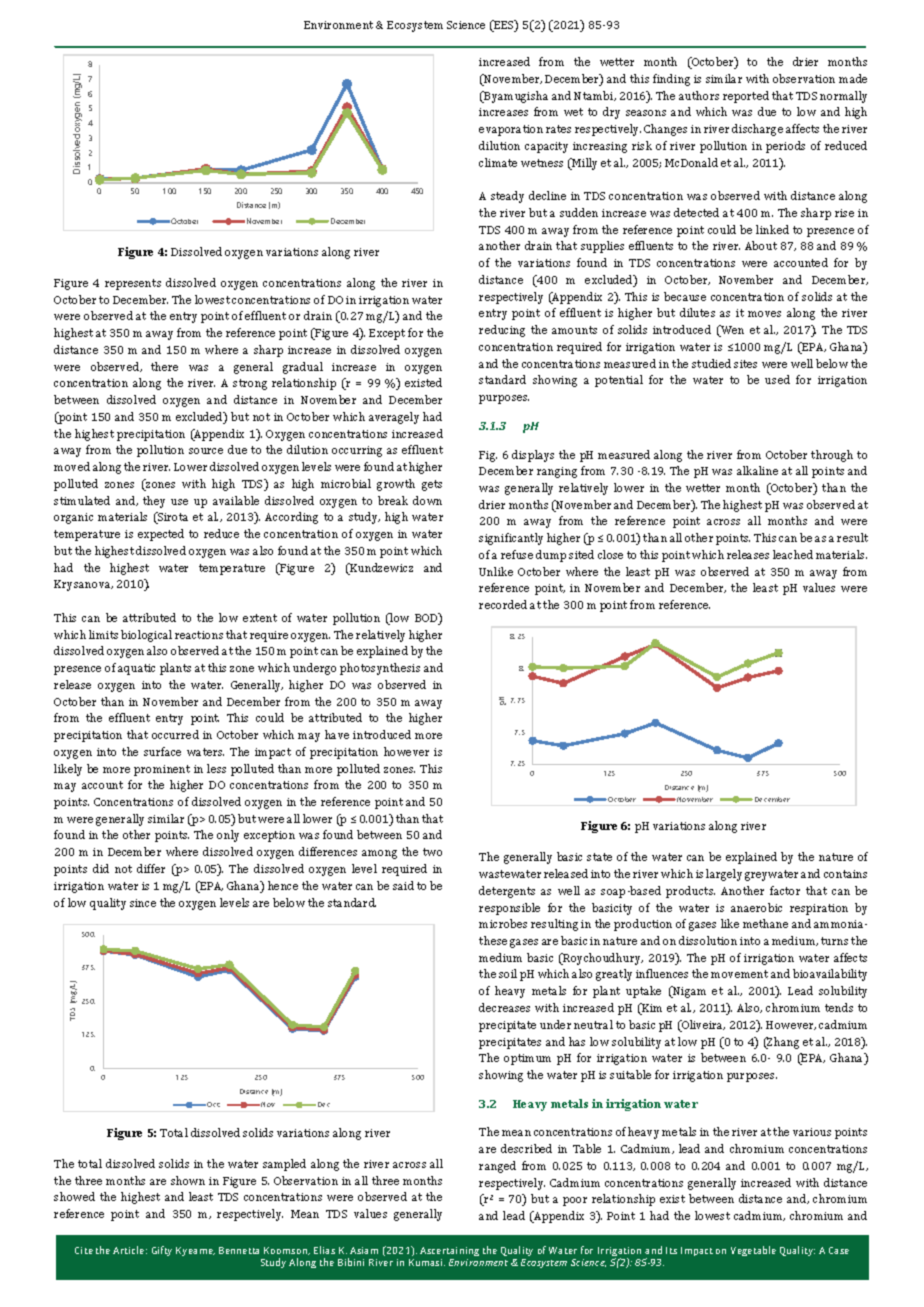  I want to click on represents, so click(133, 284).
